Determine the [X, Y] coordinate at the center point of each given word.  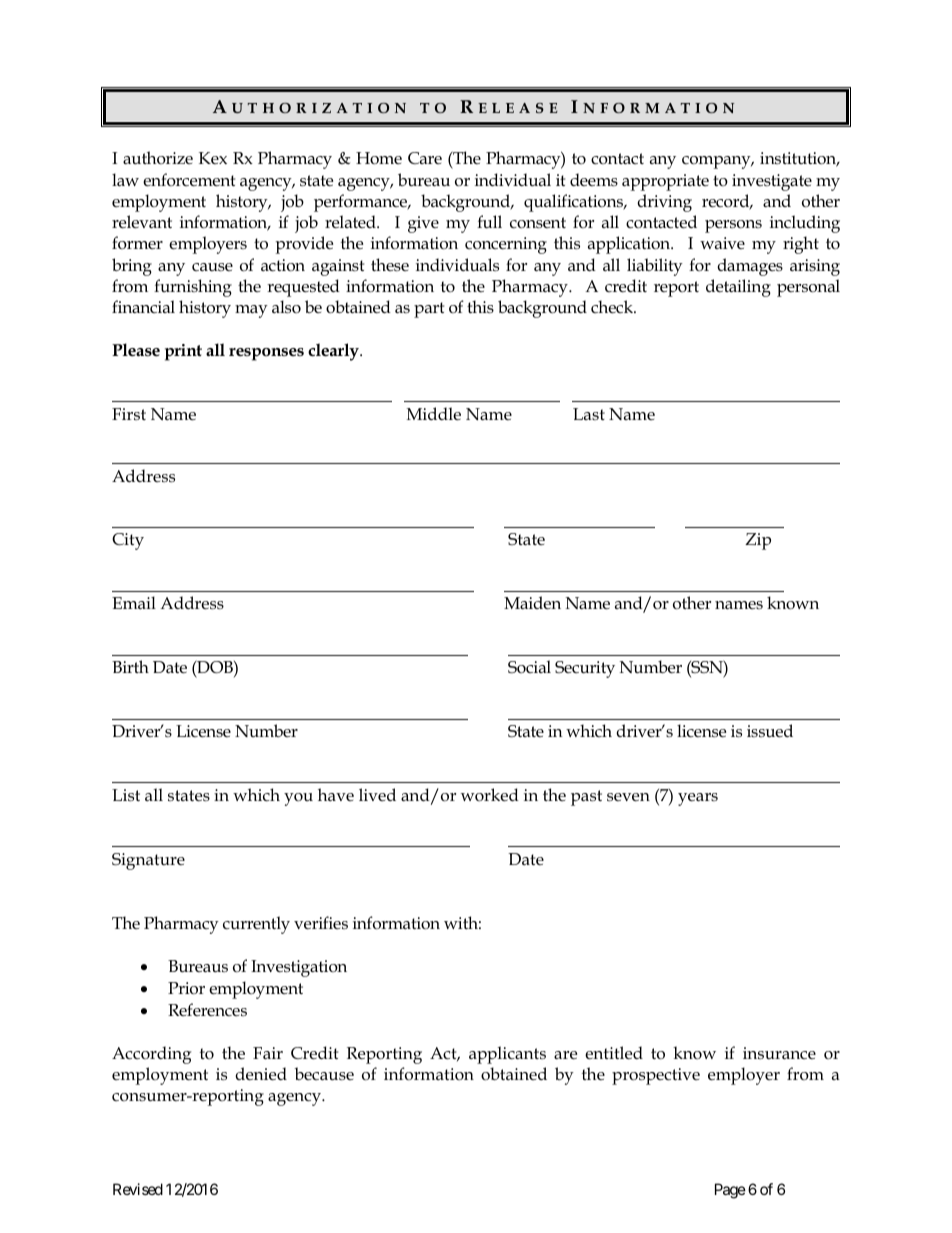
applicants [507, 1055]
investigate [772, 182]
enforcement [189, 180]
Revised [138, 1189]
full [489, 222]
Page [730, 1191]
